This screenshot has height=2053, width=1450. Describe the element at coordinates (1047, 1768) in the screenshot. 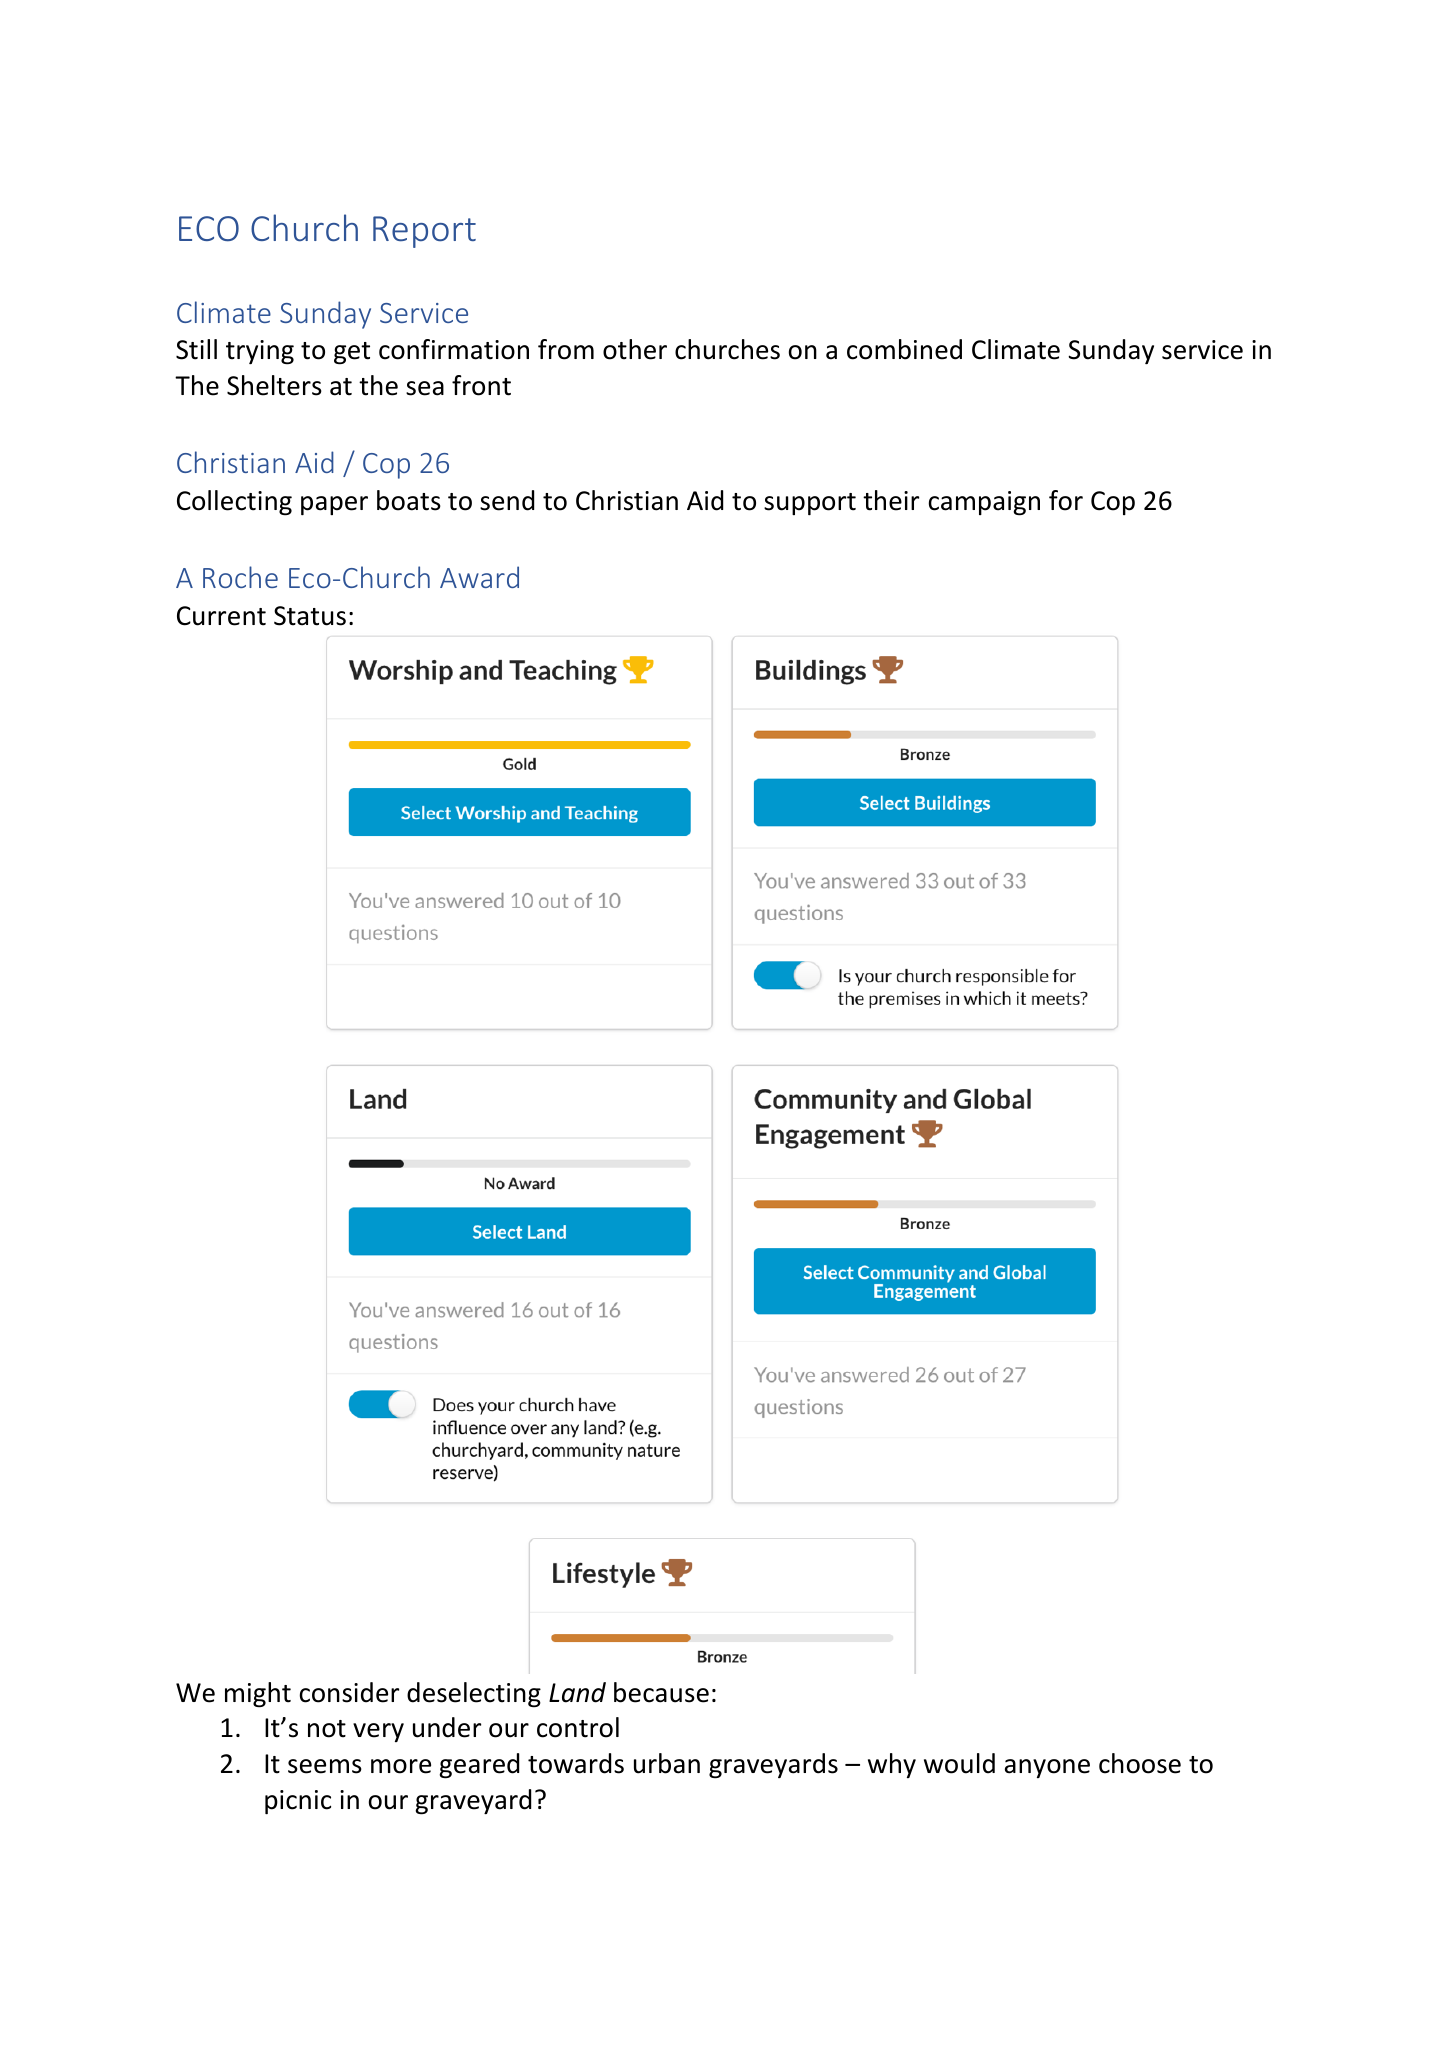

I see `anyone` at that location.
